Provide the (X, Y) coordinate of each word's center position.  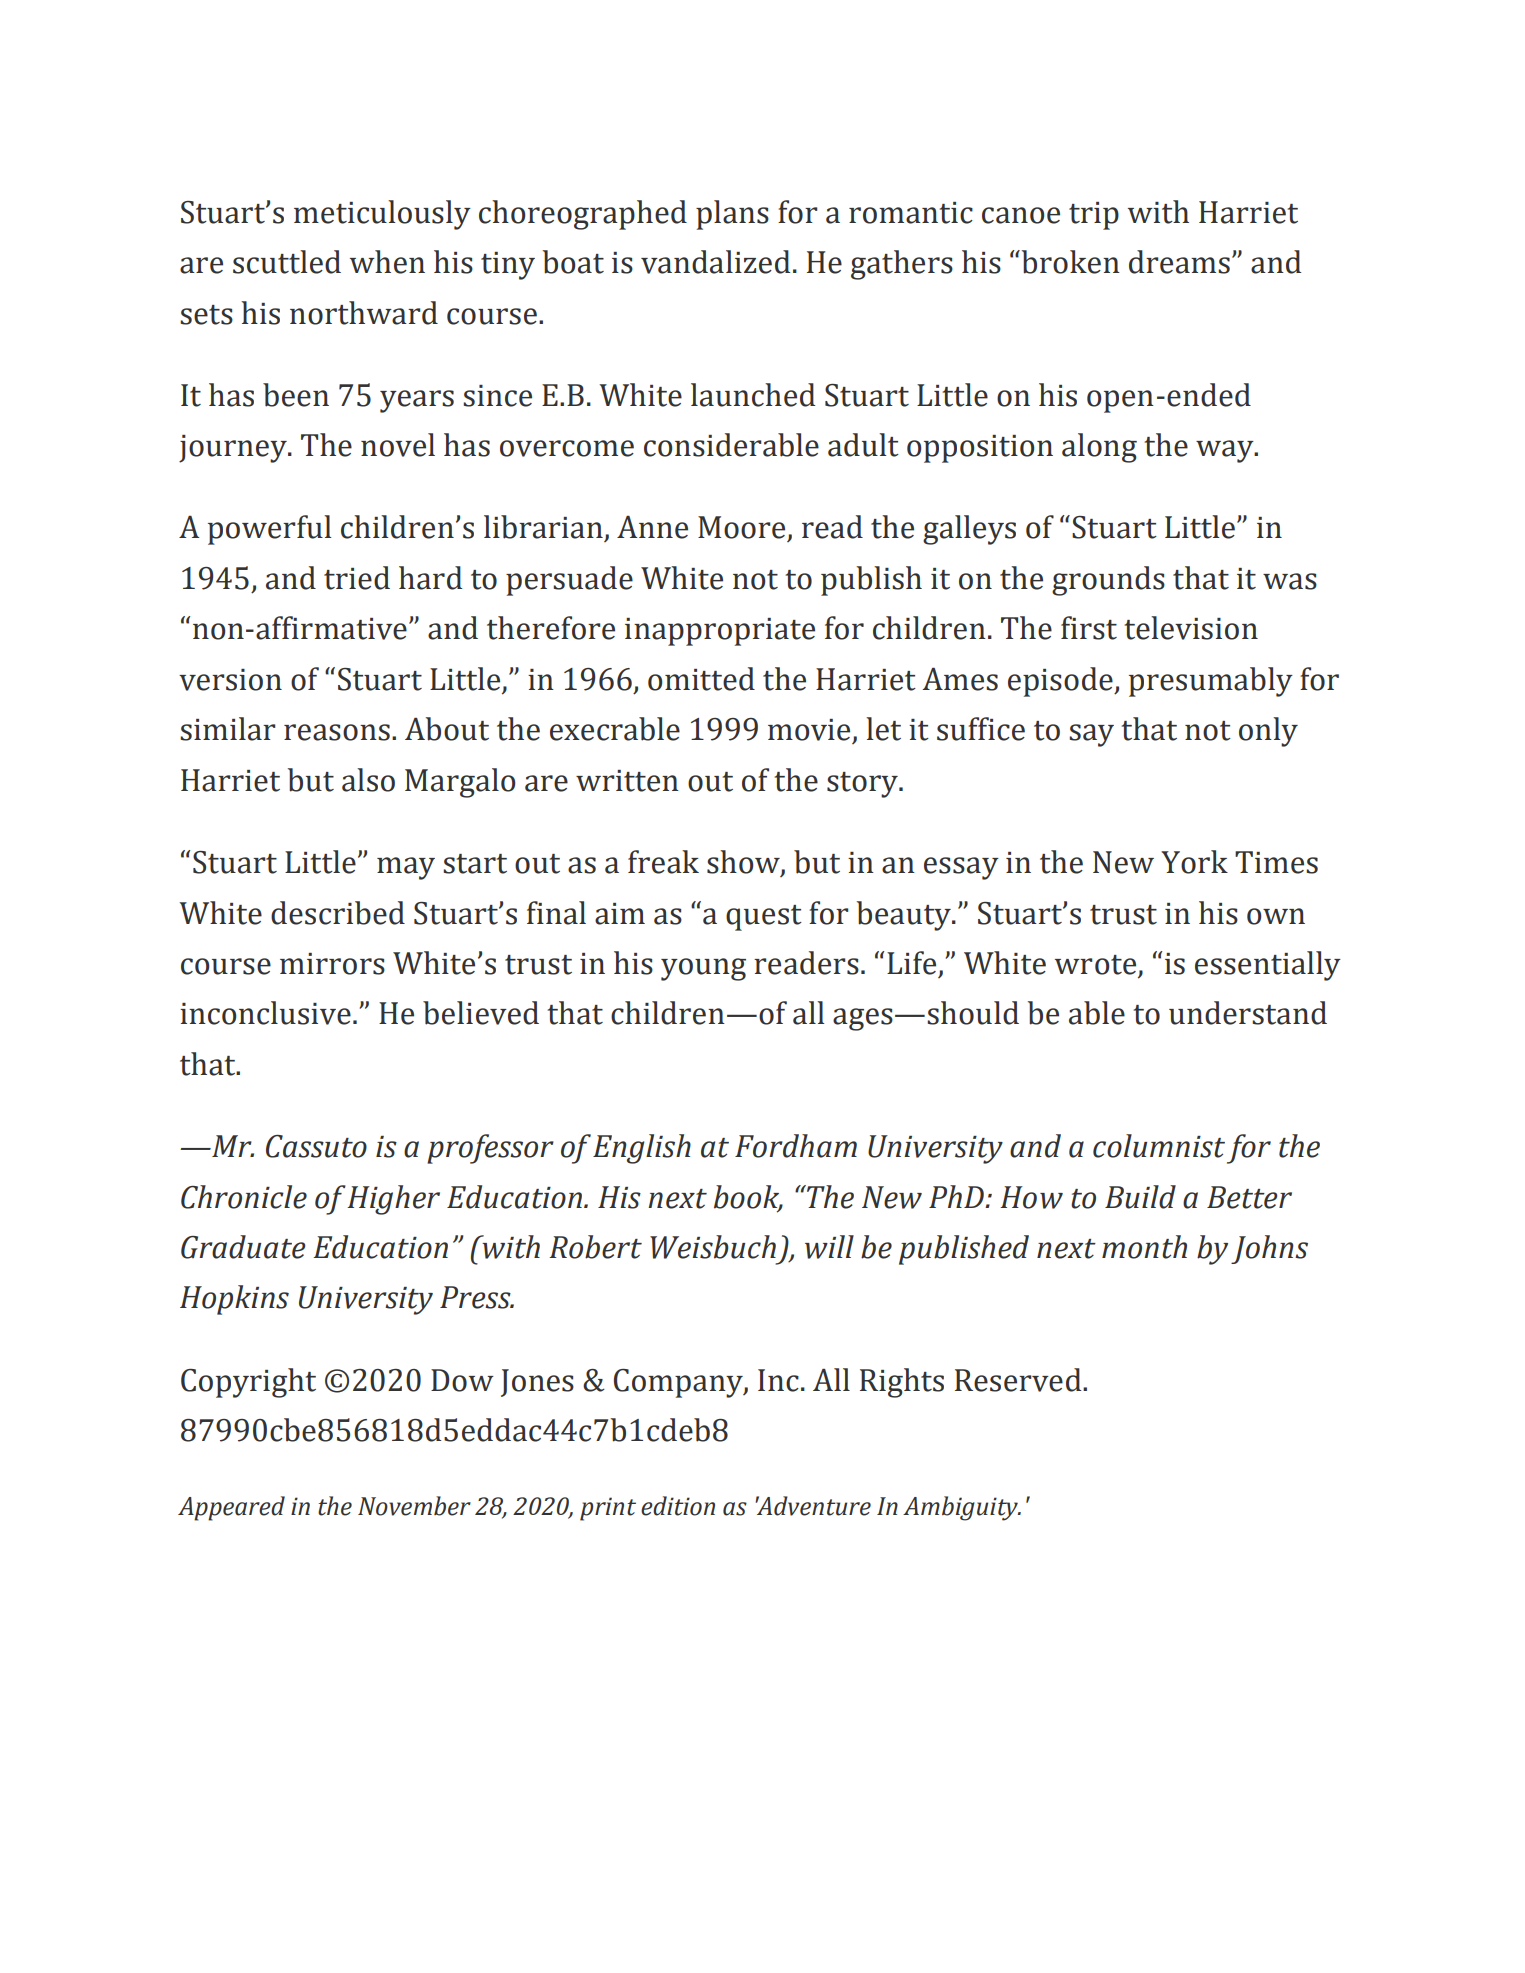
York (1194, 862)
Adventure (813, 1506)
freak (663, 862)
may (406, 868)
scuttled (287, 262)
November (414, 1506)
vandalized (715, 262)
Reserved (1019, 1380)
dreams (1179, 262)
